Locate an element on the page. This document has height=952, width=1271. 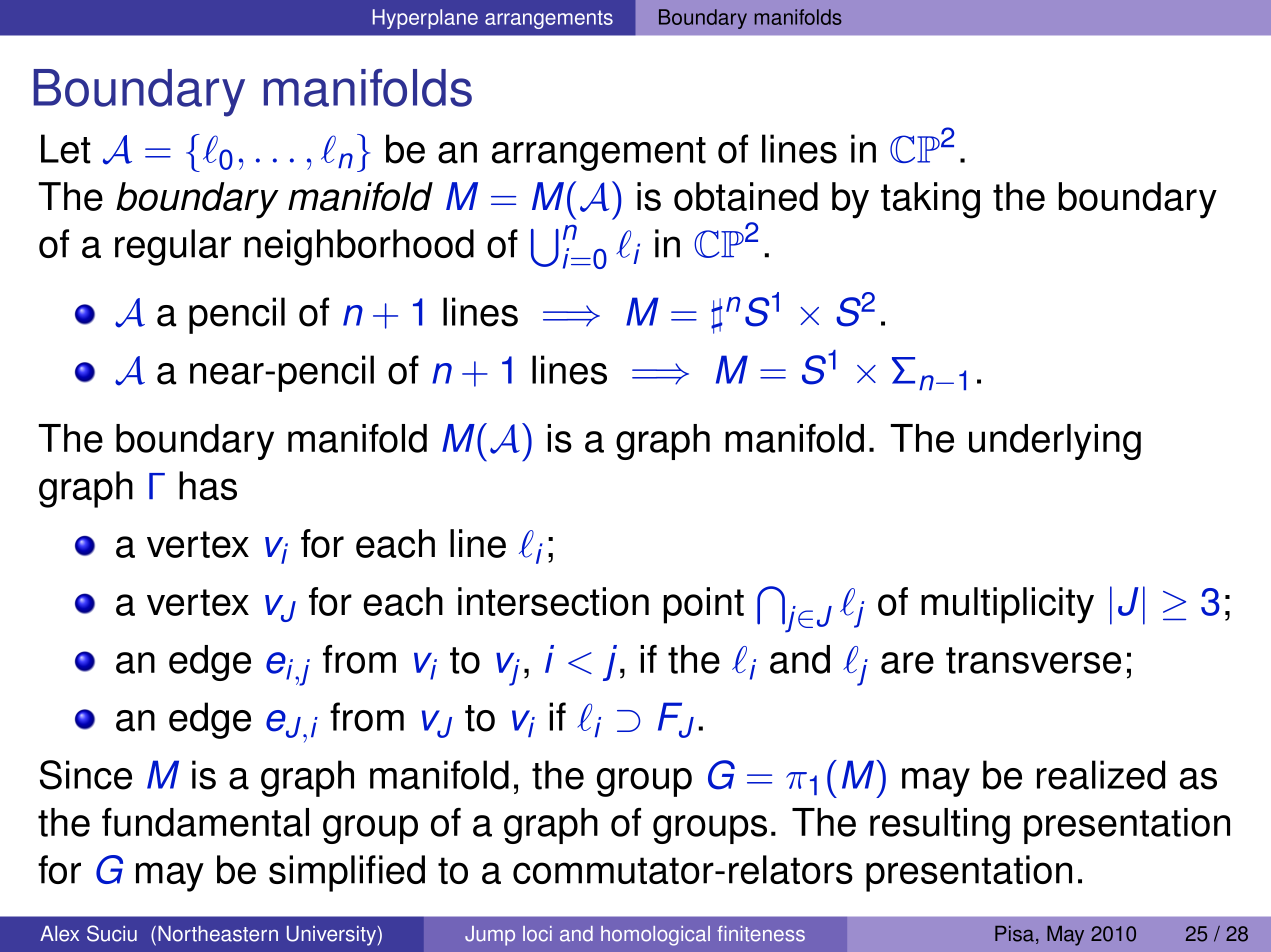
has is located at coordinates (208, 485).
